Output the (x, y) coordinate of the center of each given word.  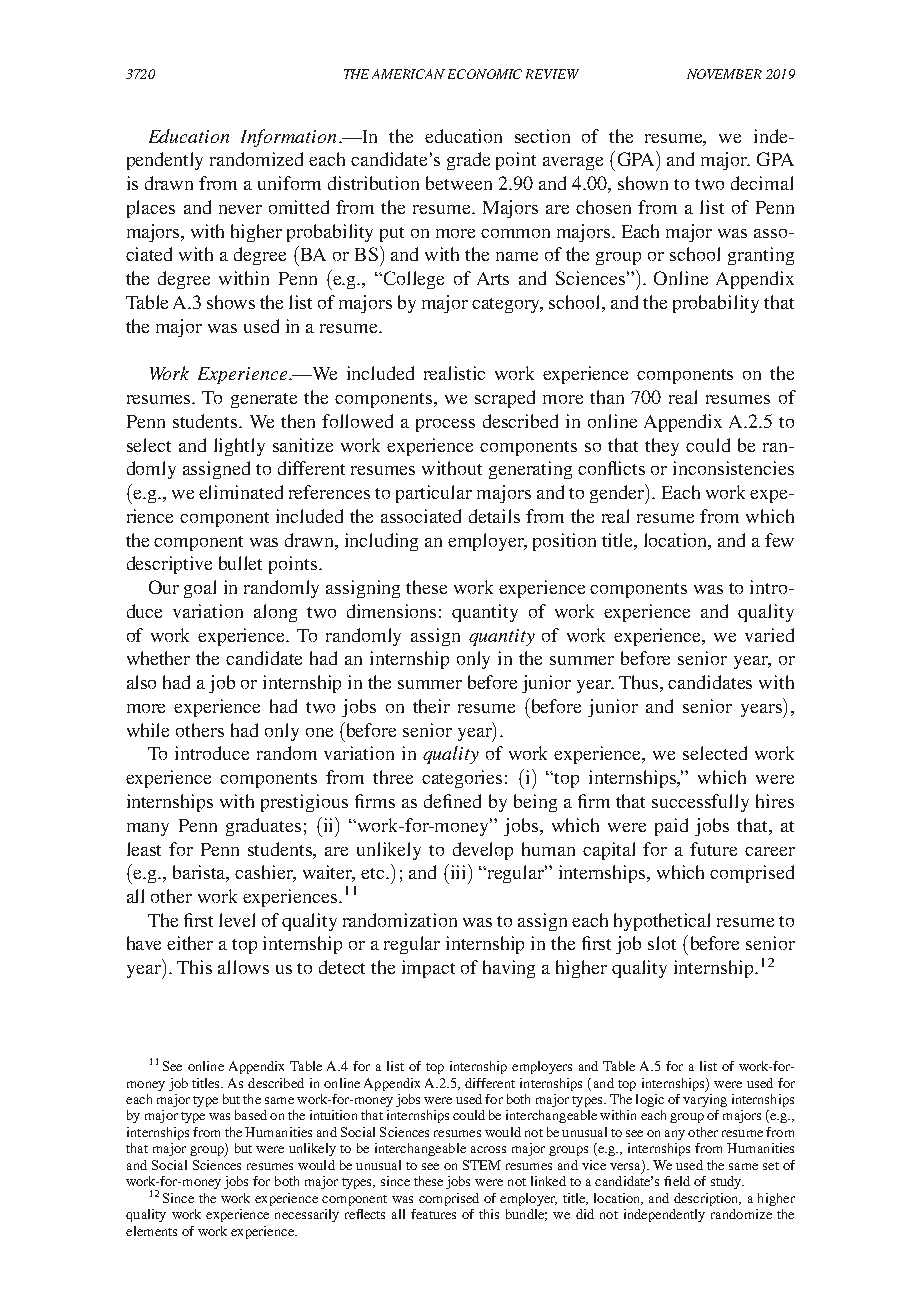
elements (151, 1231)
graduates (263, 827)
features (433, 1214)
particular (434, 494)
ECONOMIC (485, 74)
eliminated (241, 492)
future (713, 849)
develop (483, 851)
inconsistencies (733, 468)
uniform (289, 183)
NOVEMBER (724, 74)
